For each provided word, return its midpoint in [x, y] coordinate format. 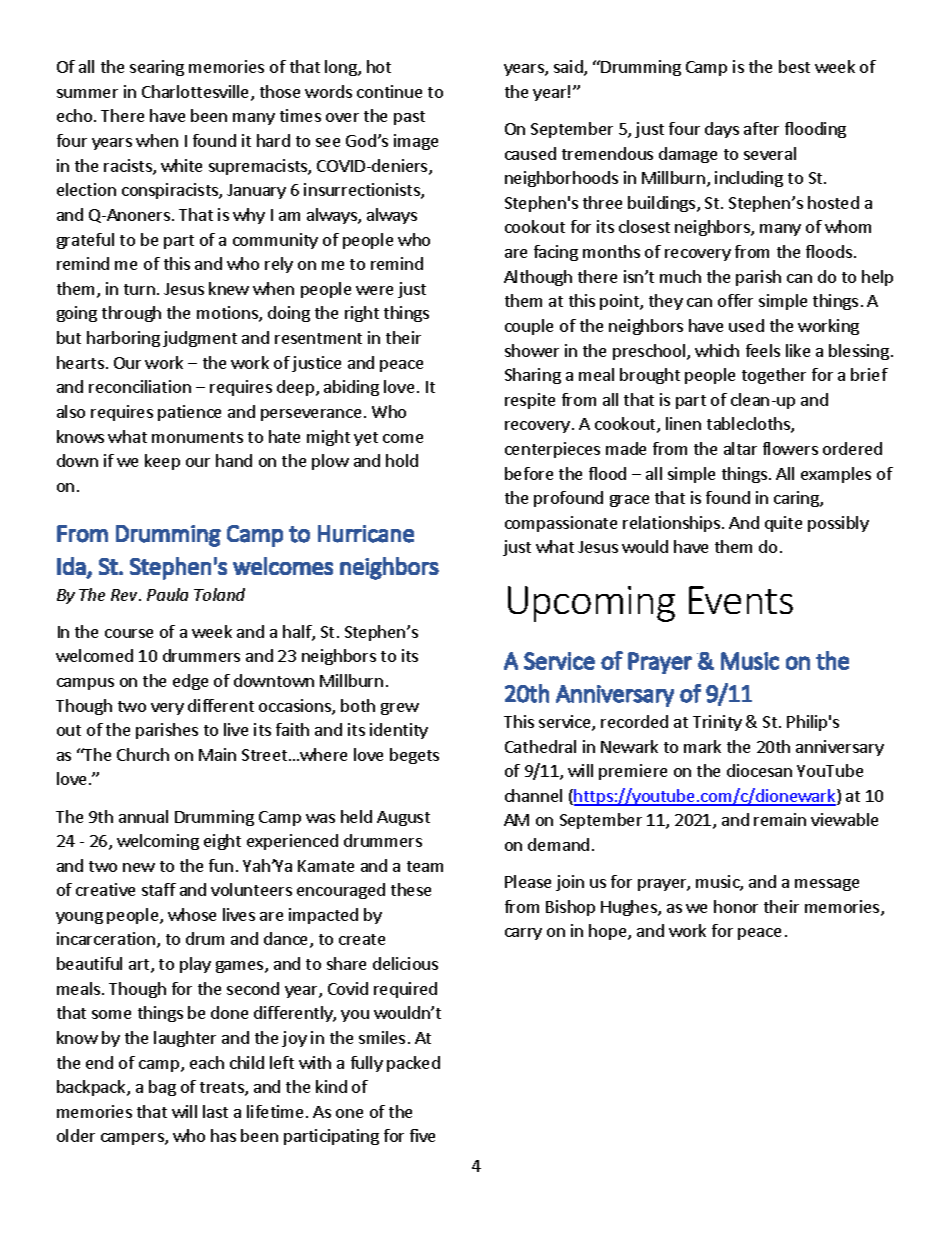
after [761, 128]
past [409, 118]
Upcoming [591, 604]
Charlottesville [197, 93]
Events [741, 600]
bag [162, 1088]
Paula [167, 594]
